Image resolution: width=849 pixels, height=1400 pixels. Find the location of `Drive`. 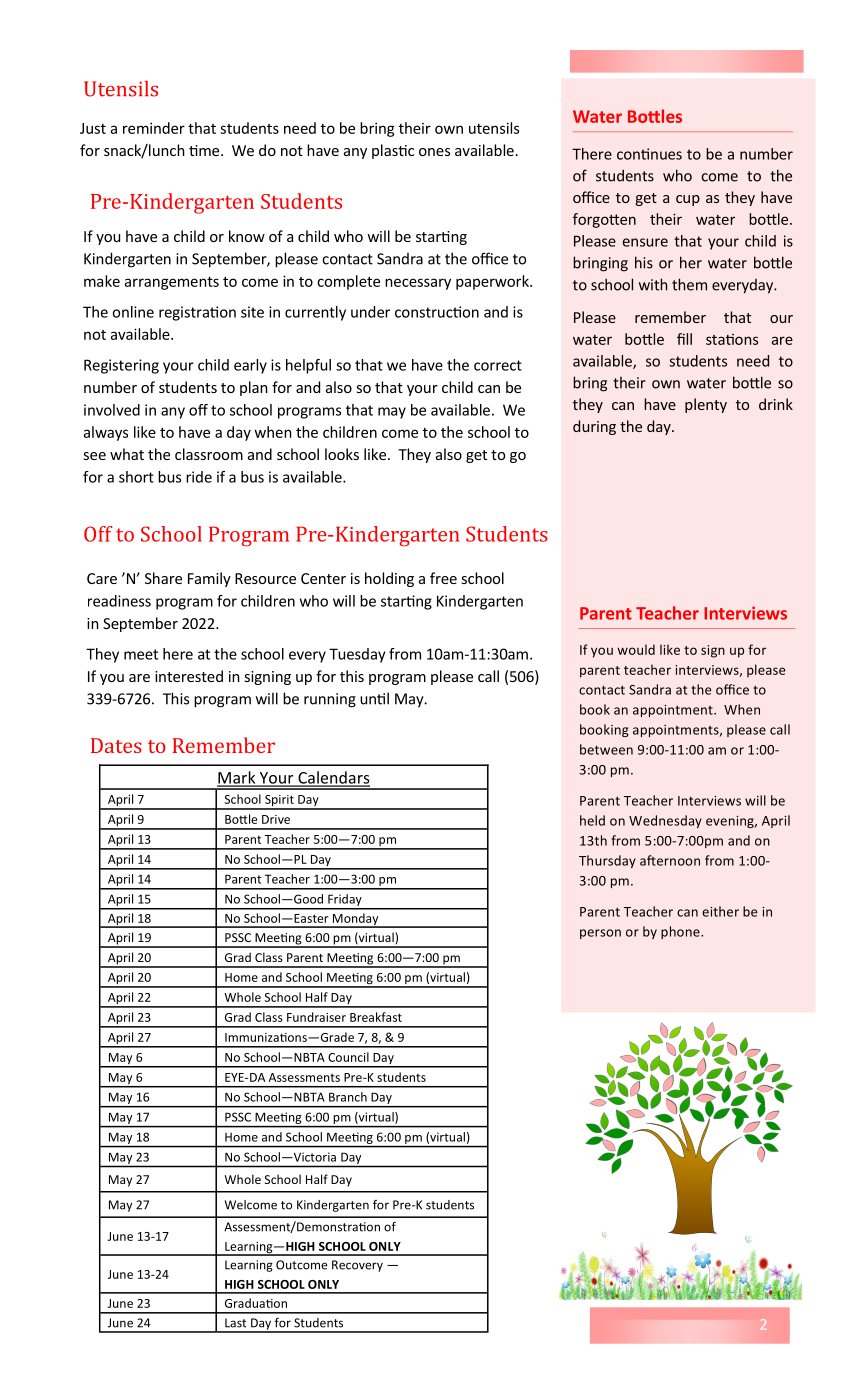

Drive is located at coordinates (276, 819).
